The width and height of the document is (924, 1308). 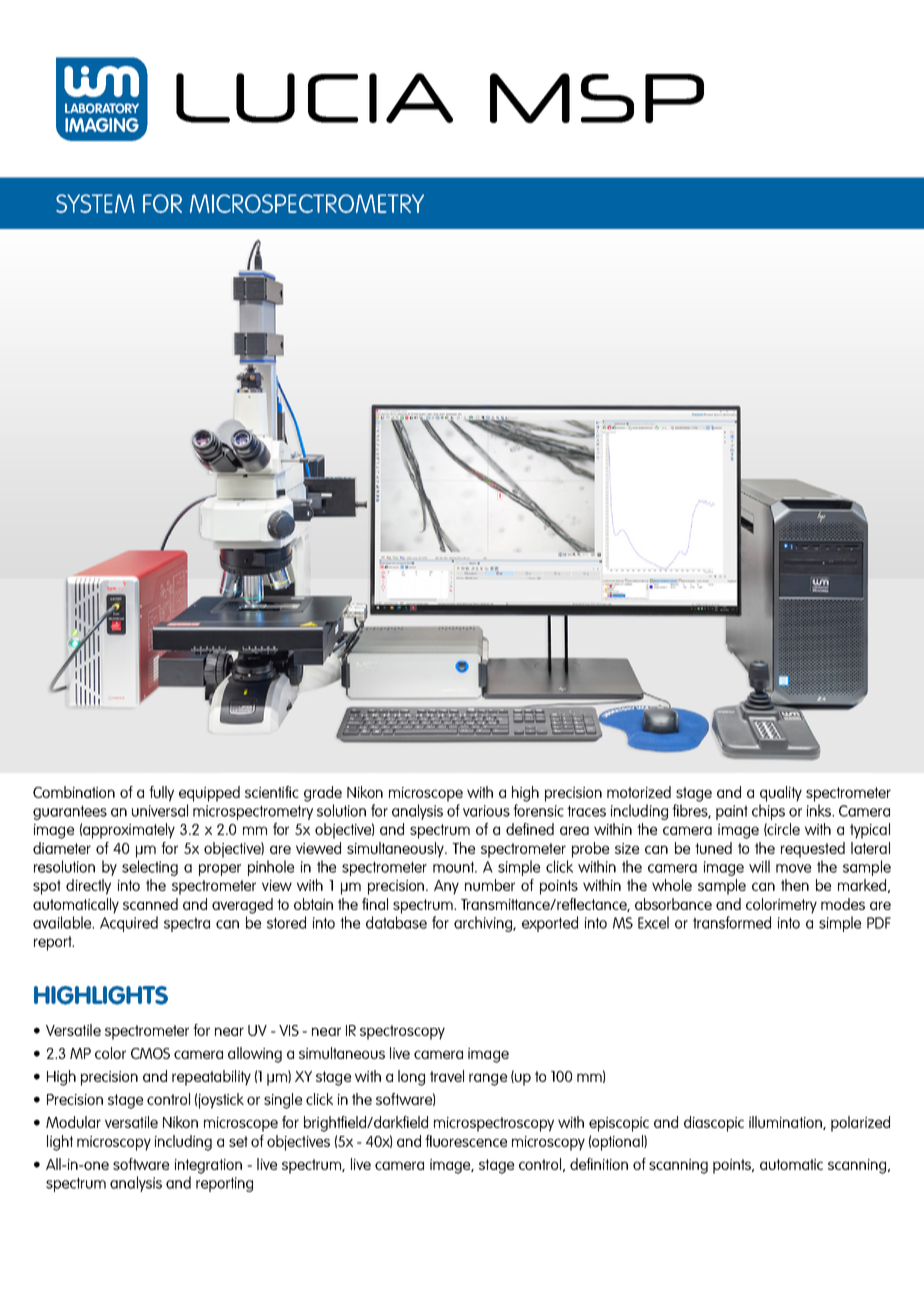 What do you see at coordinates (597, 98) in the document?
I see `MSP` at bounding box center [597, 98].
